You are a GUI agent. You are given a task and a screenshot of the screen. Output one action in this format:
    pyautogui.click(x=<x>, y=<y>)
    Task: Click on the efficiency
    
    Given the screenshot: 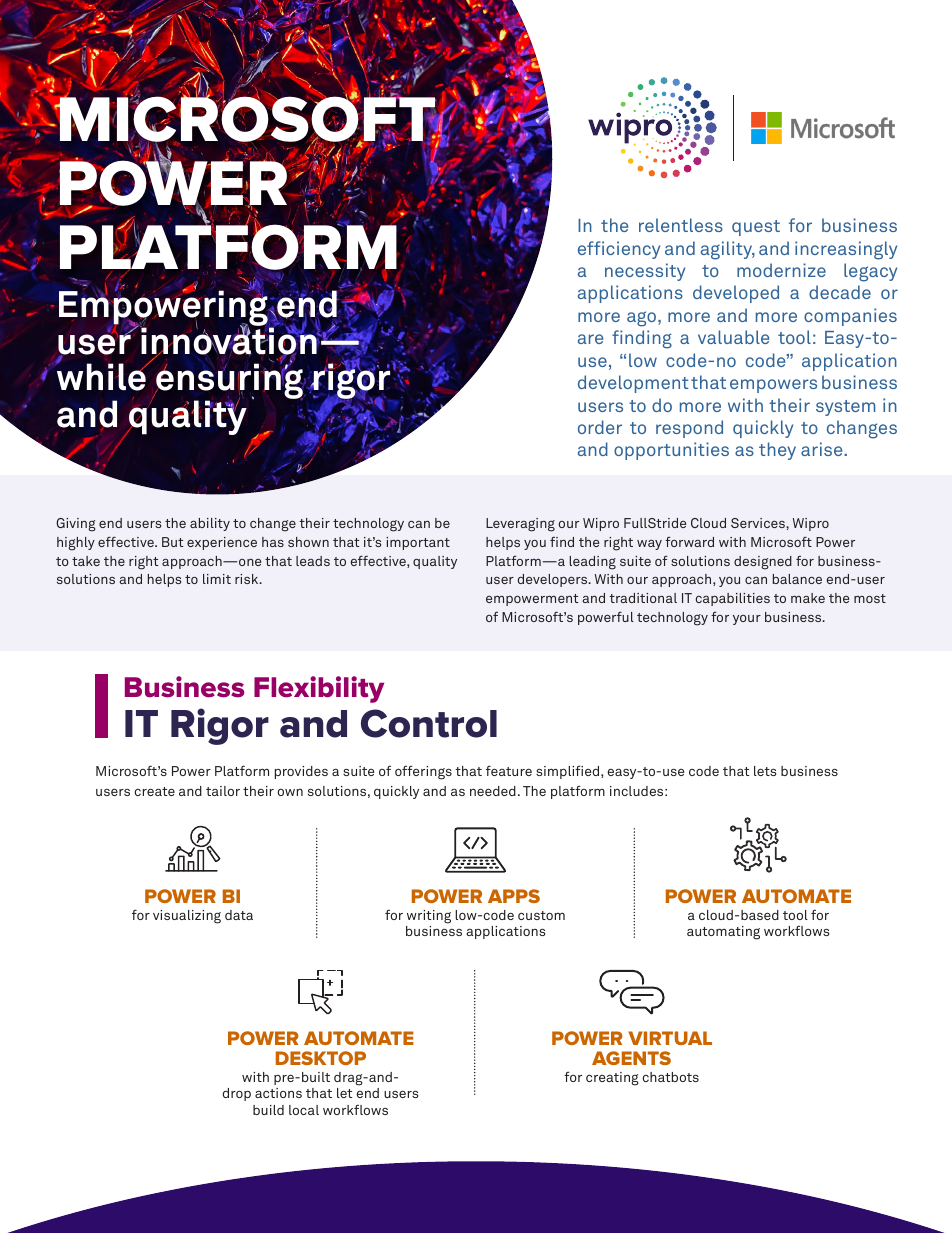 What is the action you would take?
    pyautogui.click(x=619, y=250)
